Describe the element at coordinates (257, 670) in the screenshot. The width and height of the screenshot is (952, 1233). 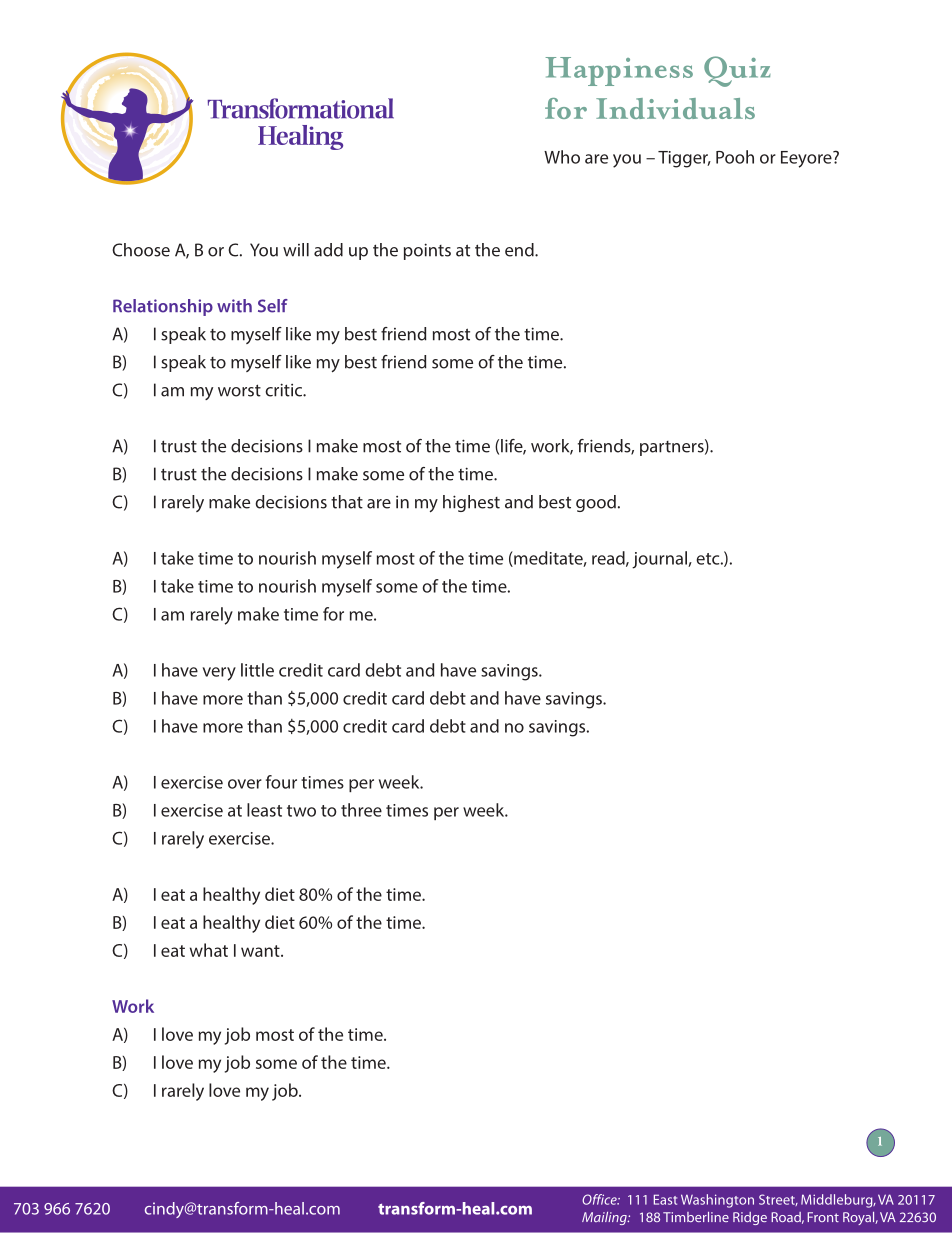
I see `little` at that location.
